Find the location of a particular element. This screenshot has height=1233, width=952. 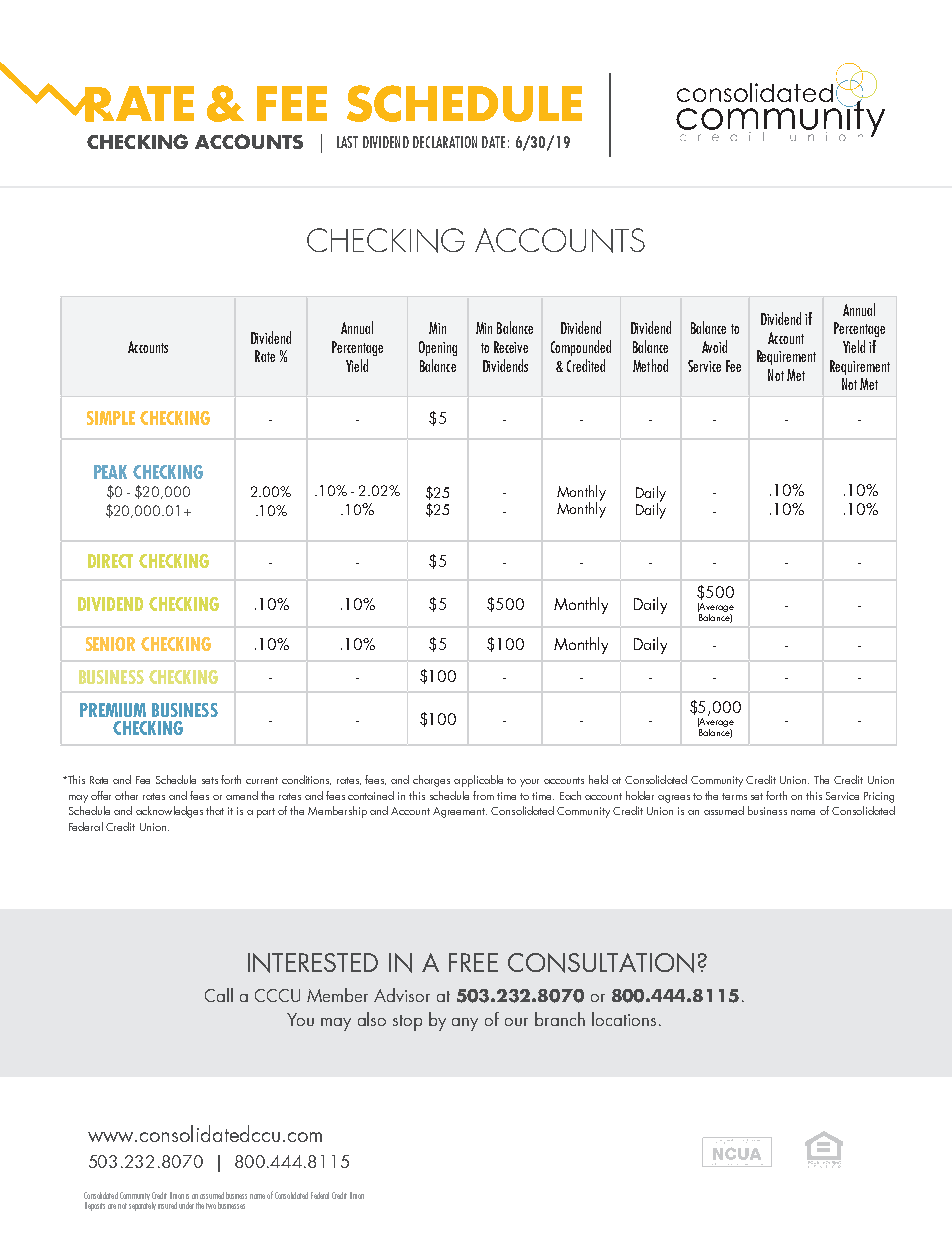

LAST is located at coordinates (347, 142).
